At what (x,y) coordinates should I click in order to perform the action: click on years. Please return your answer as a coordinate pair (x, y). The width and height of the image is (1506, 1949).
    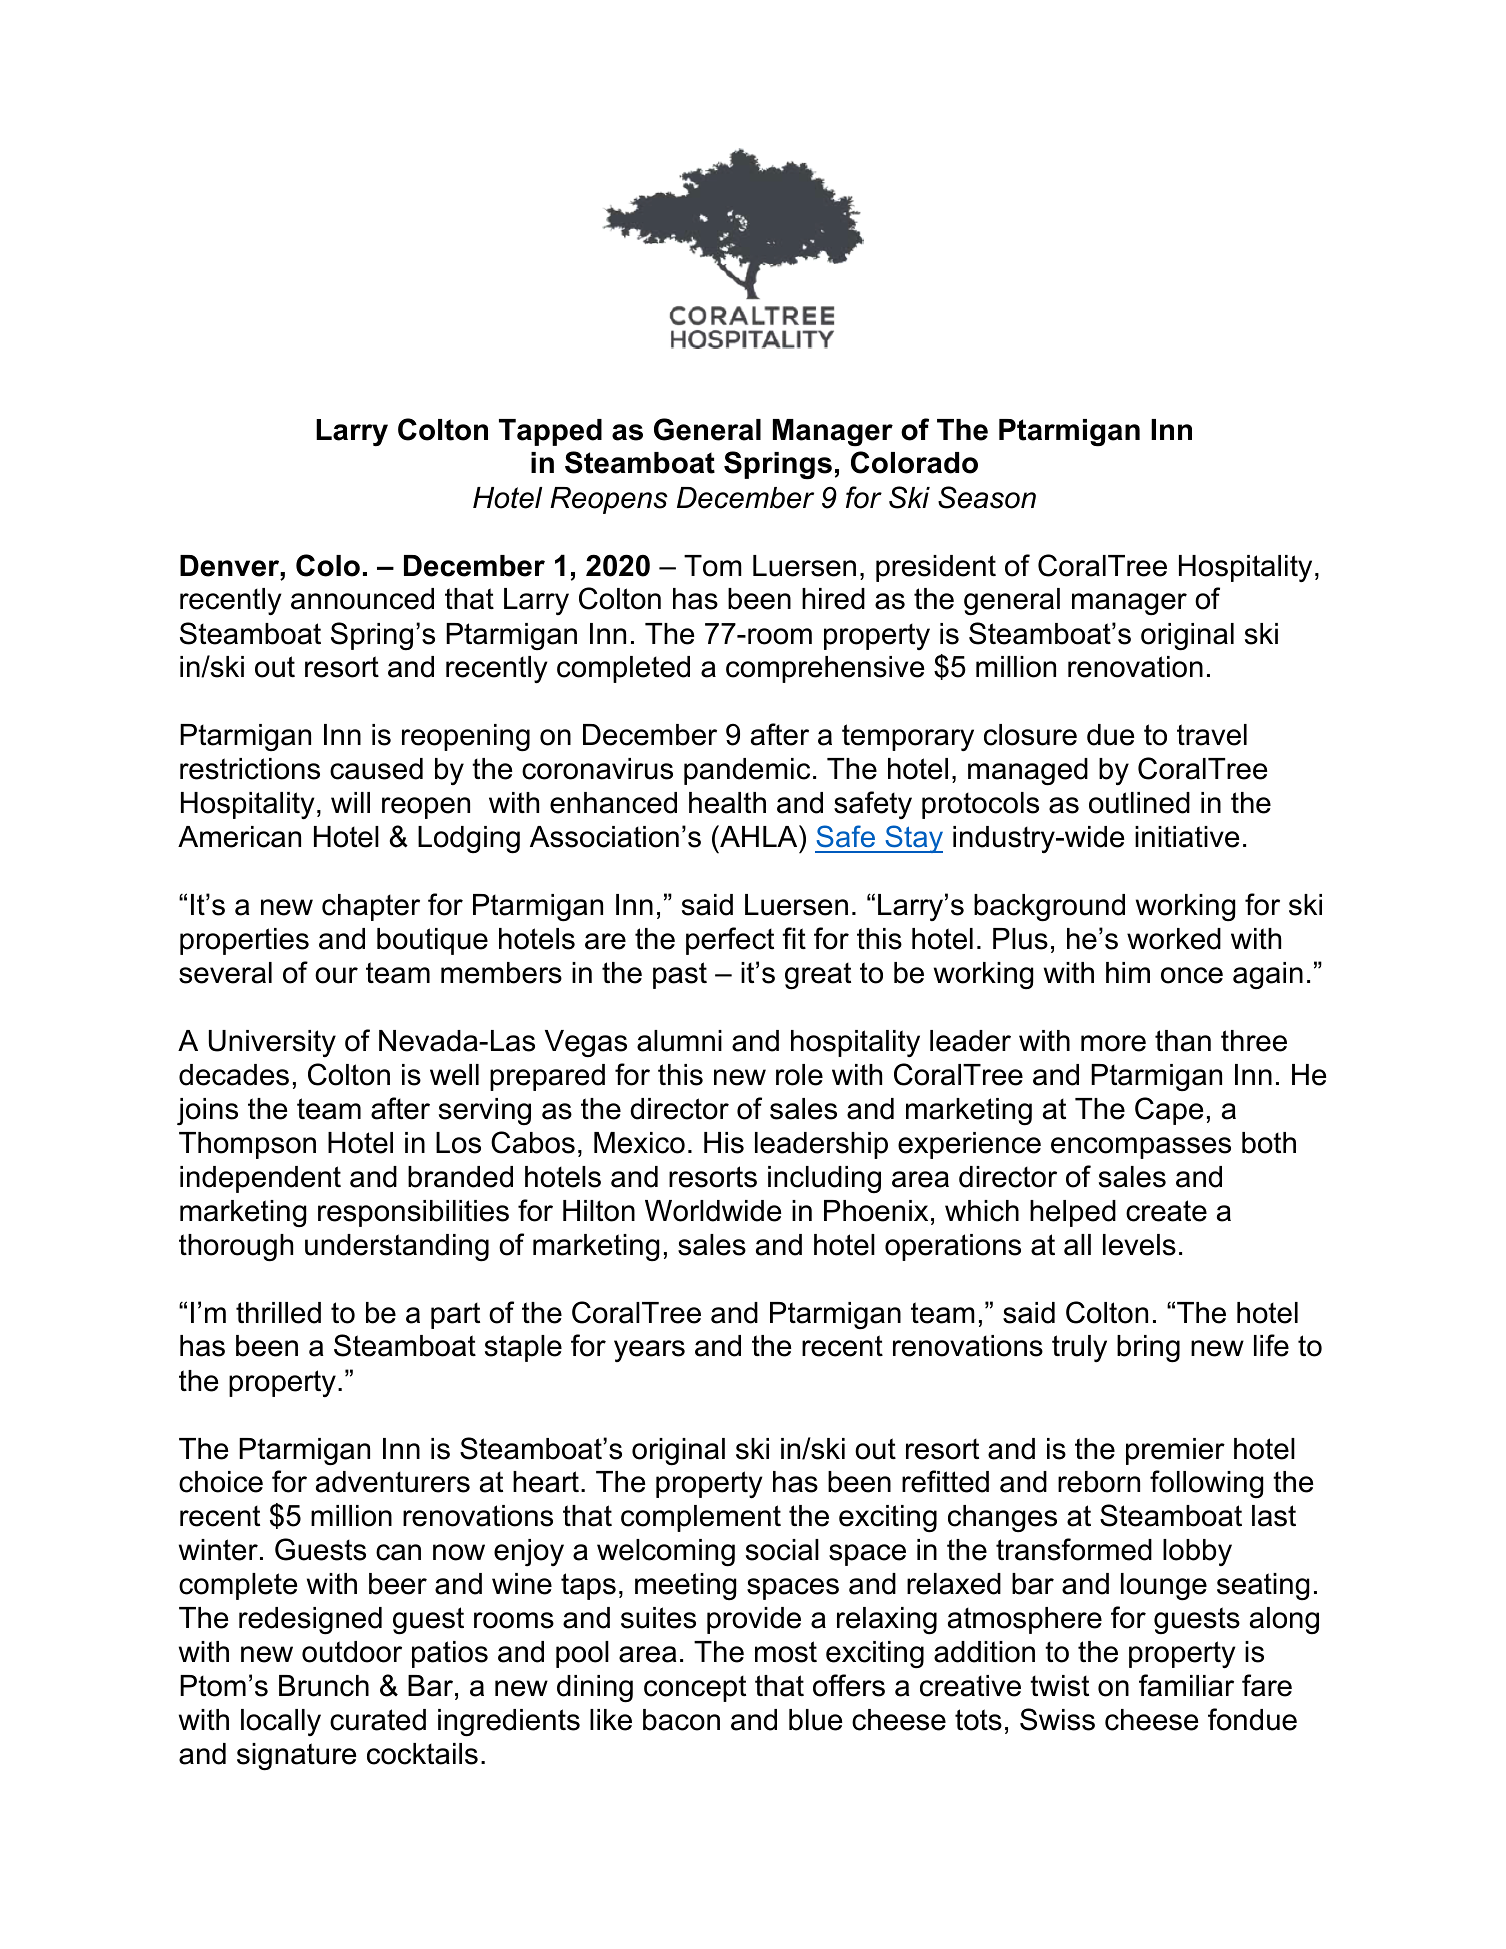
    Looking at the image, I should click on (649, 1351).
